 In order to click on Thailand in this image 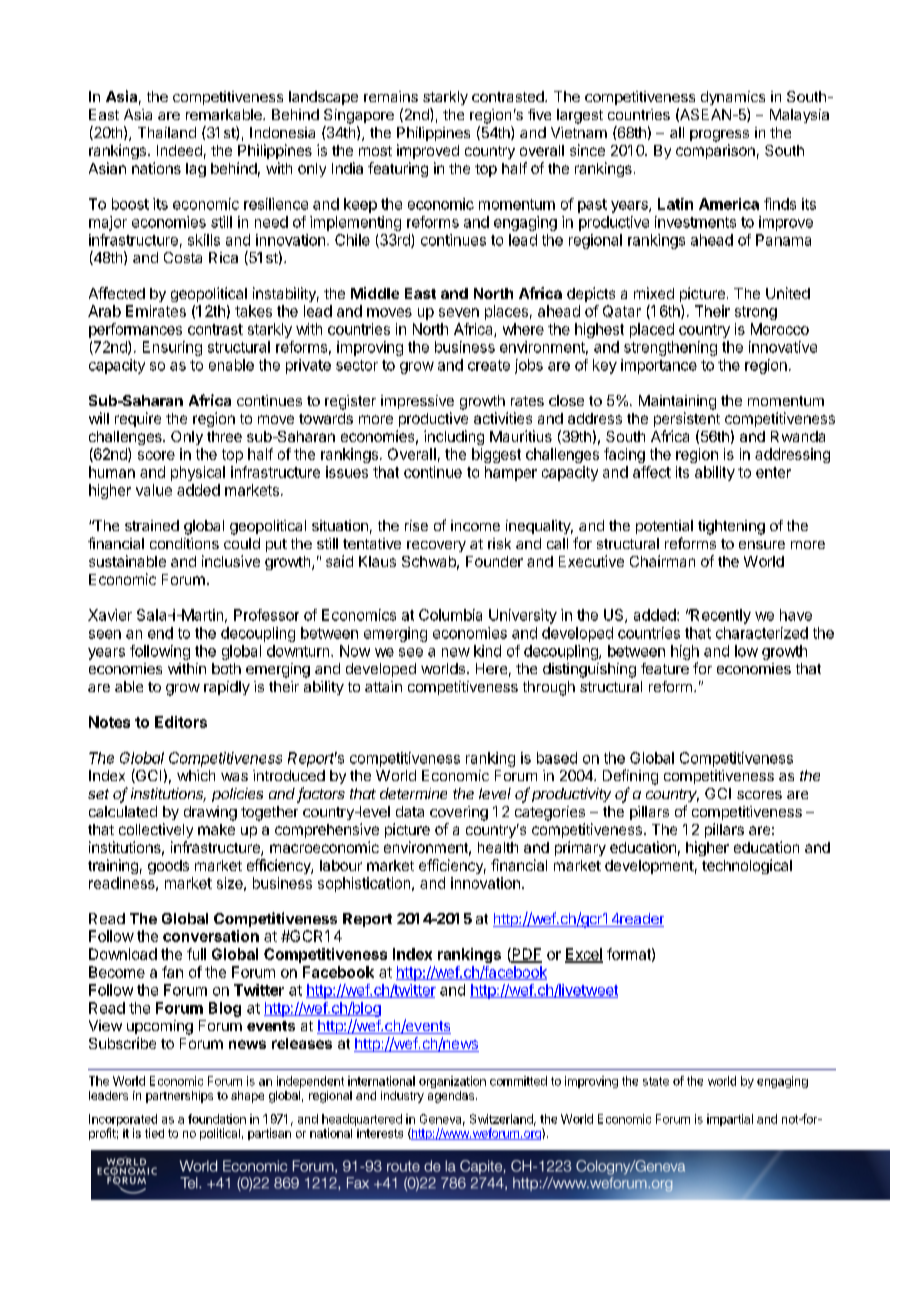, I will do `click(167, 132)`.
